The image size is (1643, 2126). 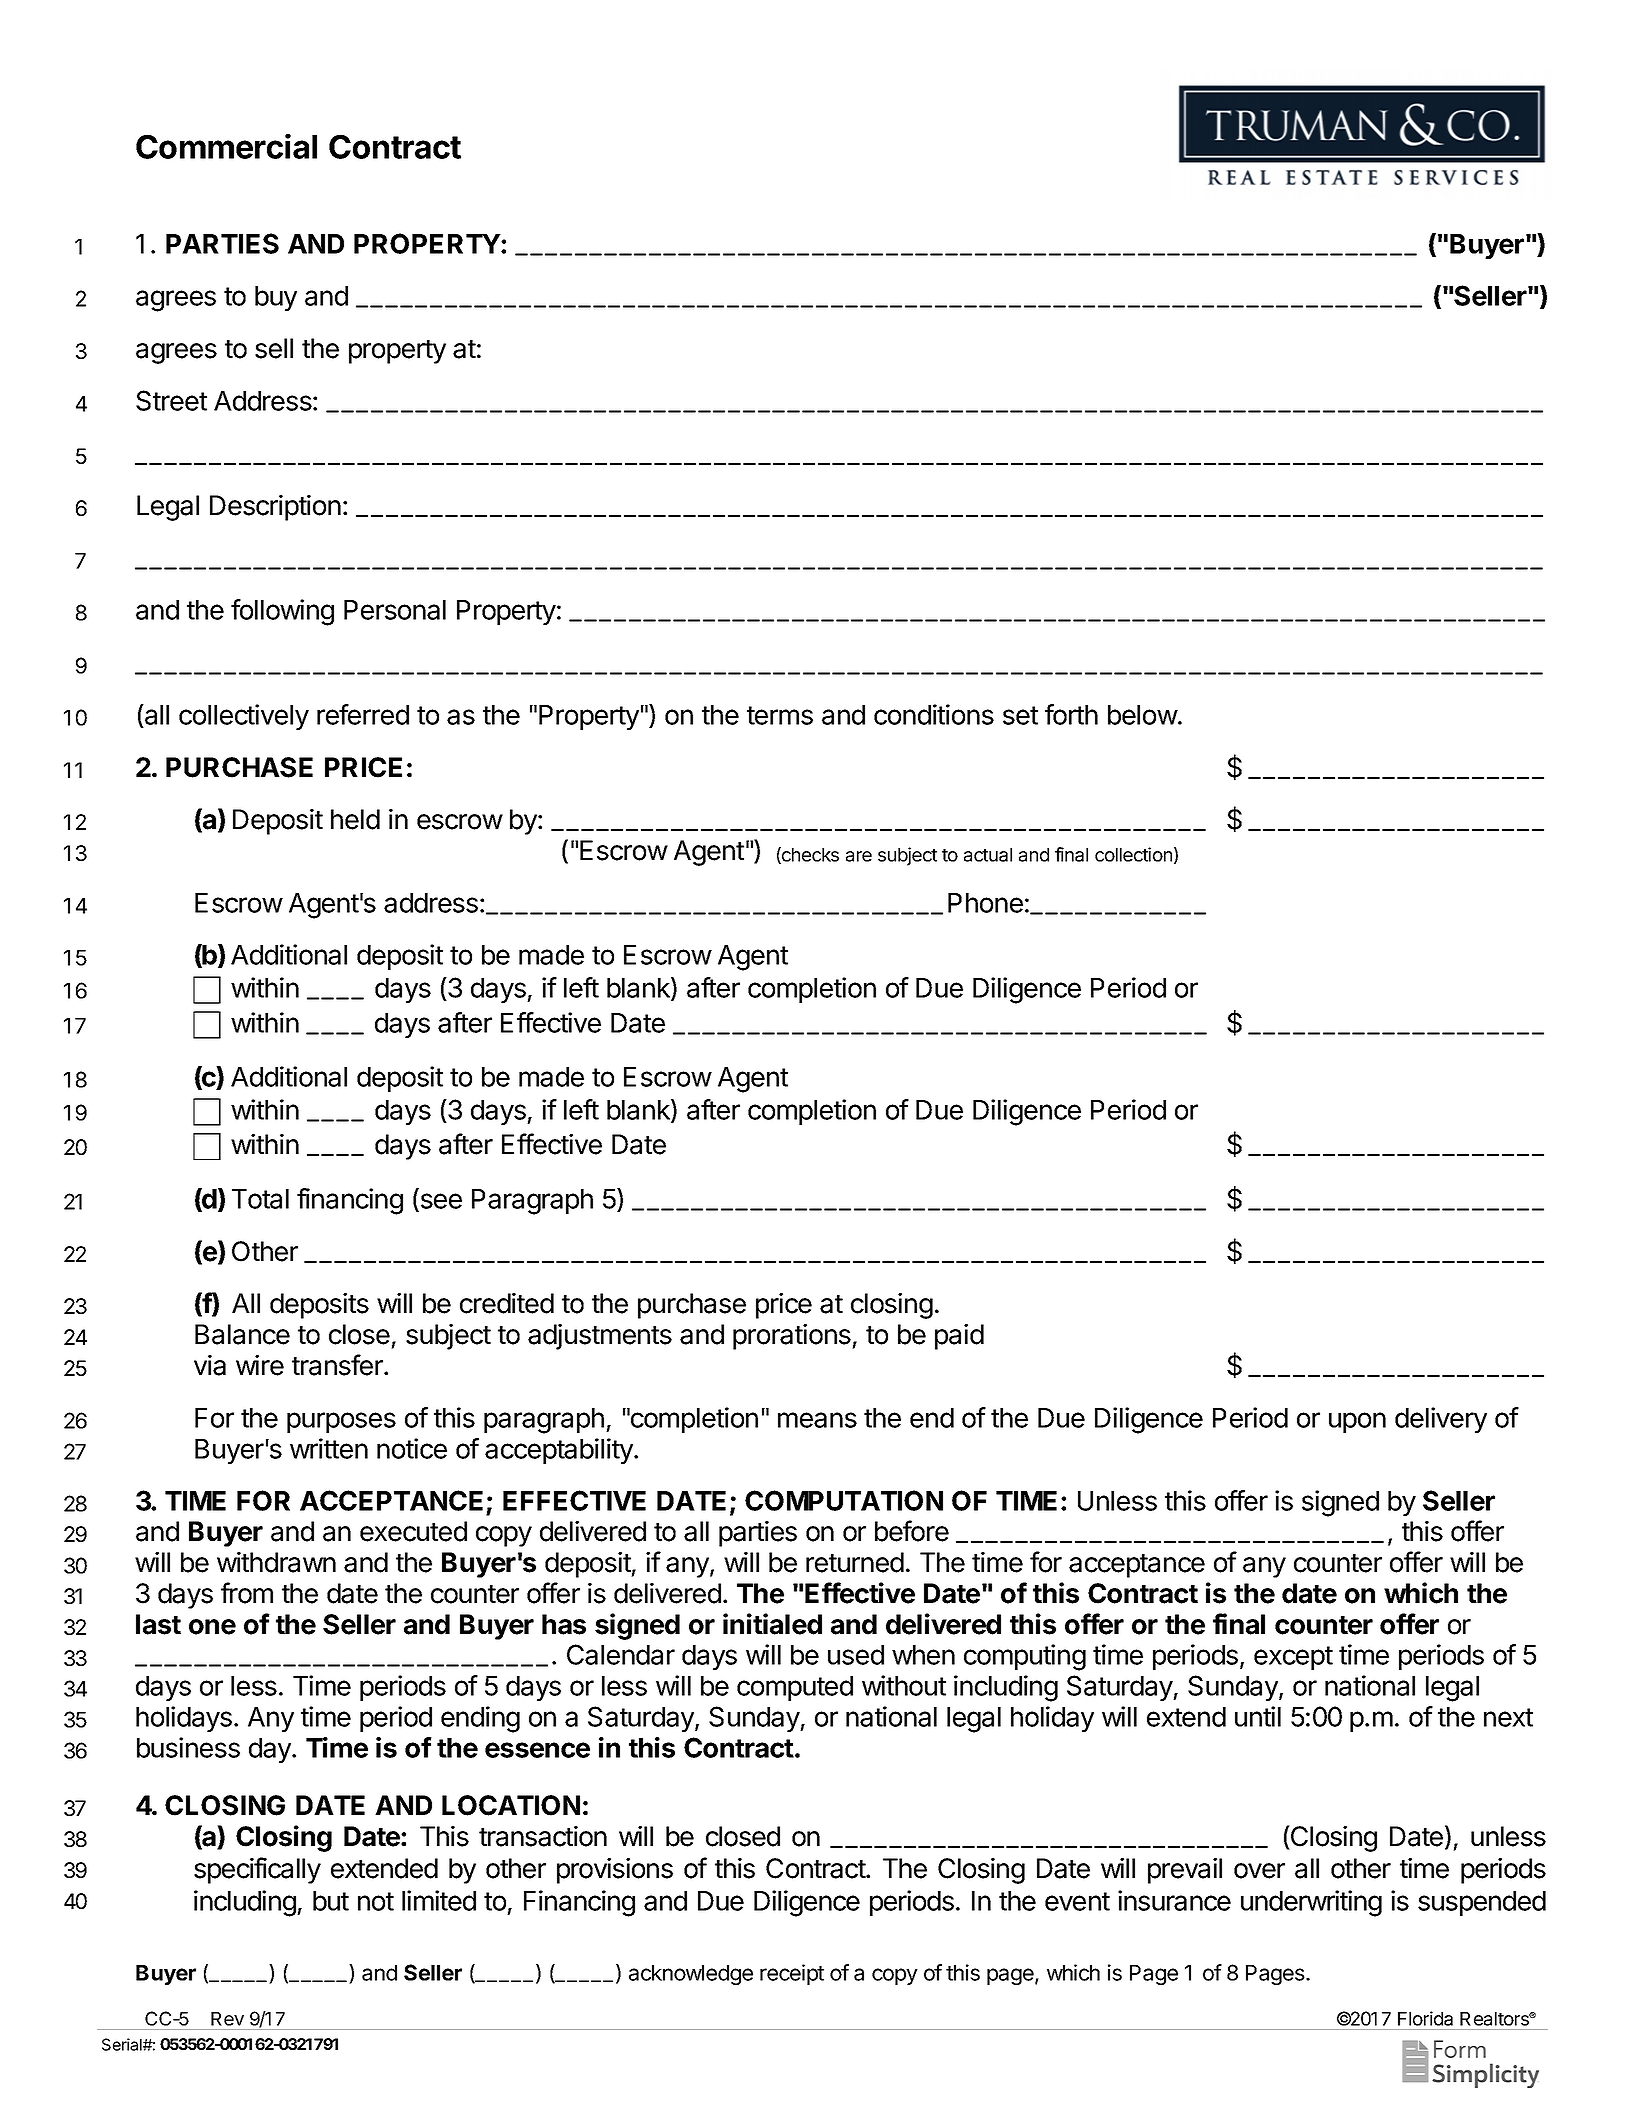 I want to click on receipt, so click(x=792, y=1974).
